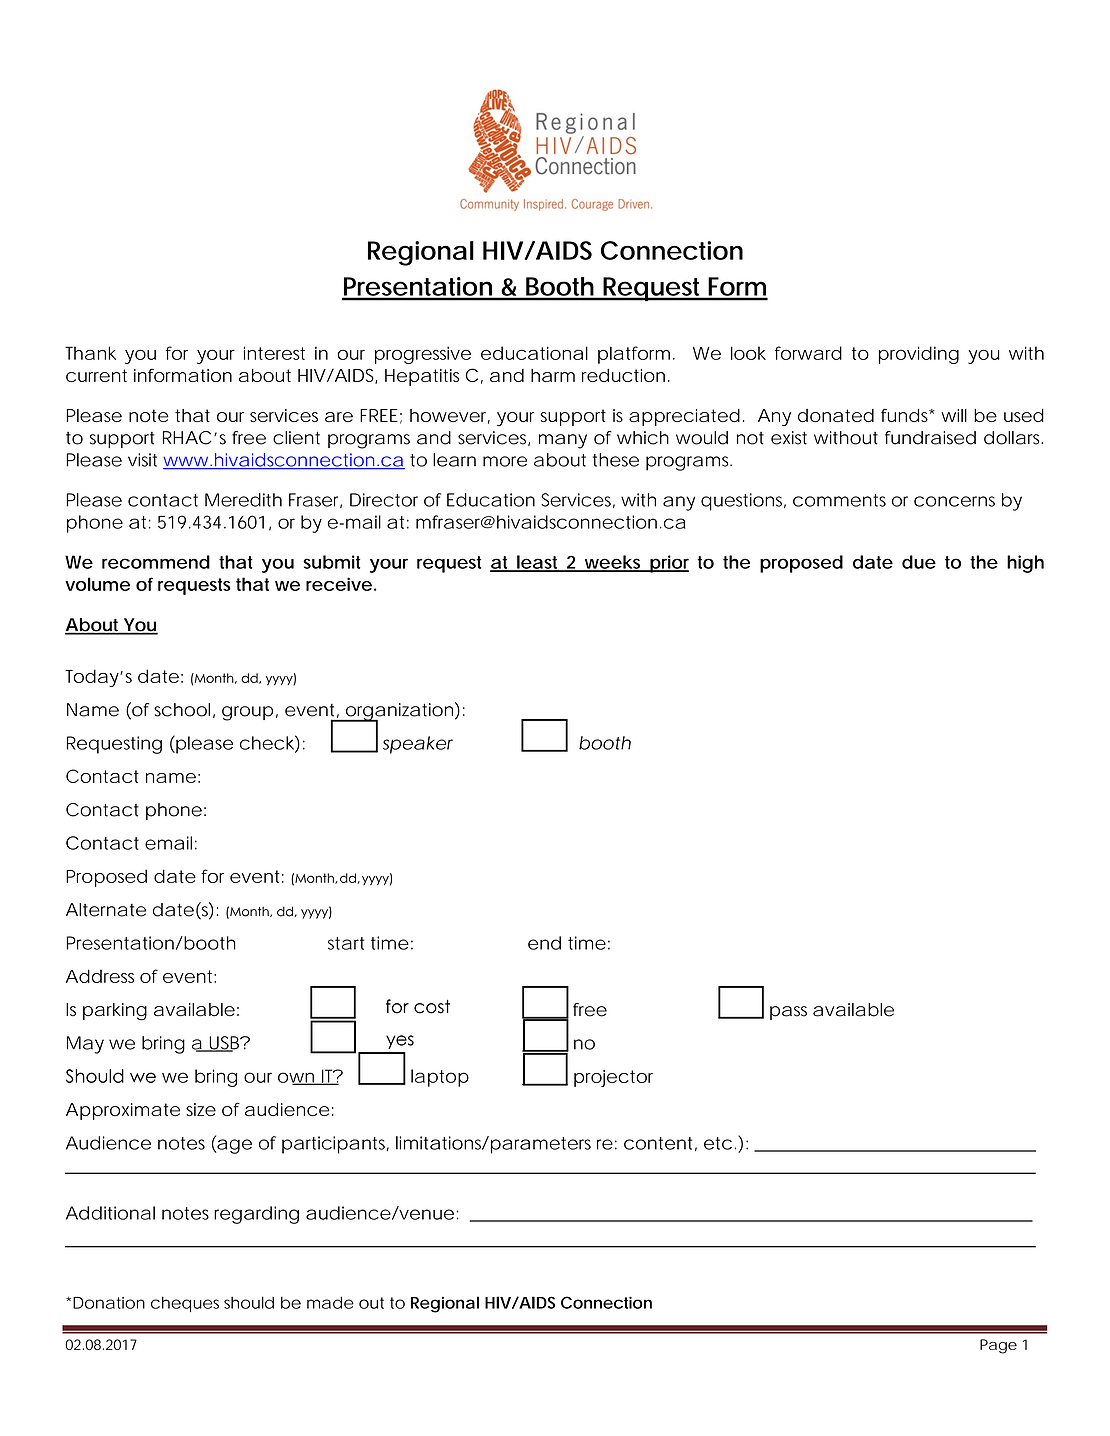  I want to click on speaker, so click(418, 745).
